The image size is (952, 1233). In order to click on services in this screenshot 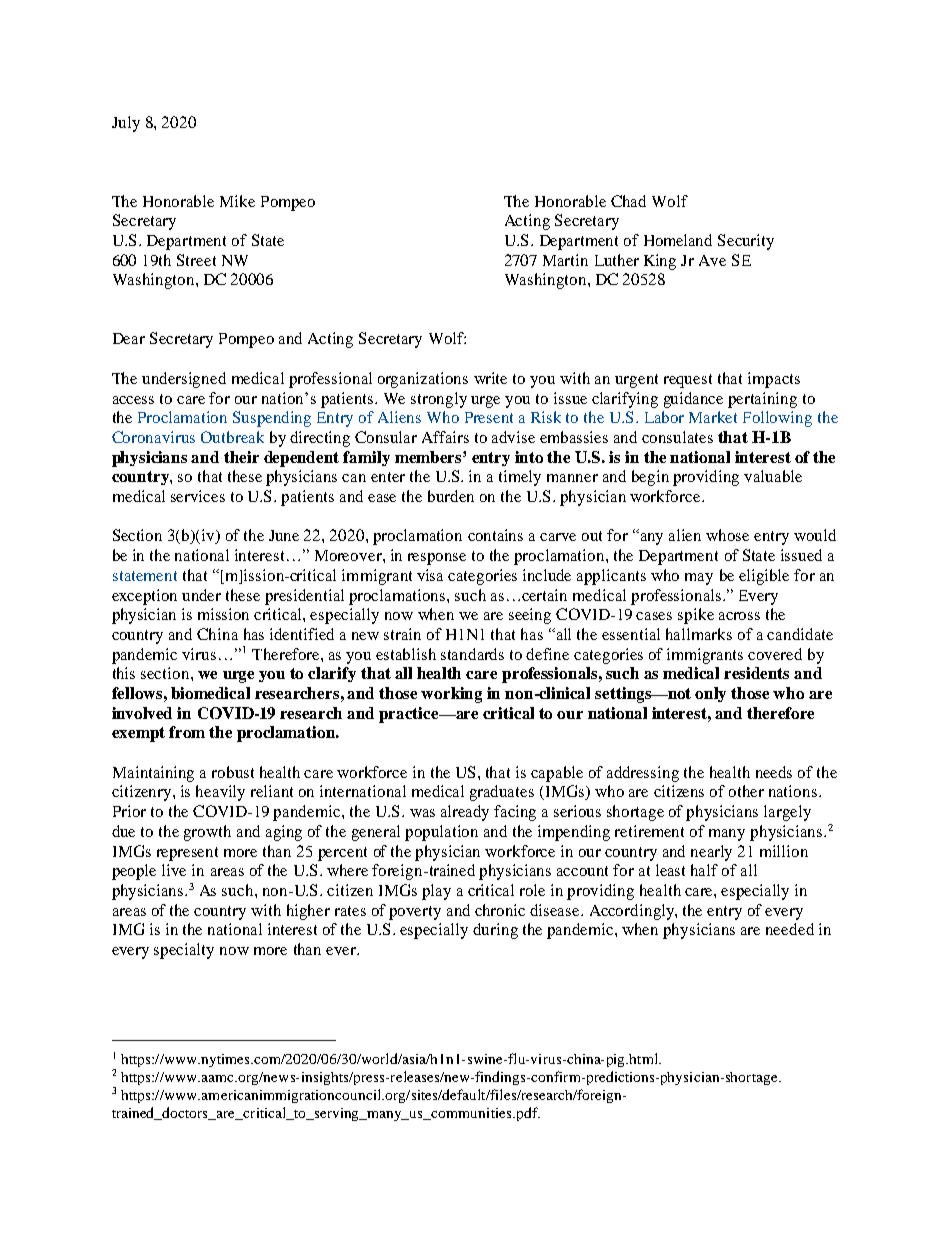, I will do `click(198, 496)`.
